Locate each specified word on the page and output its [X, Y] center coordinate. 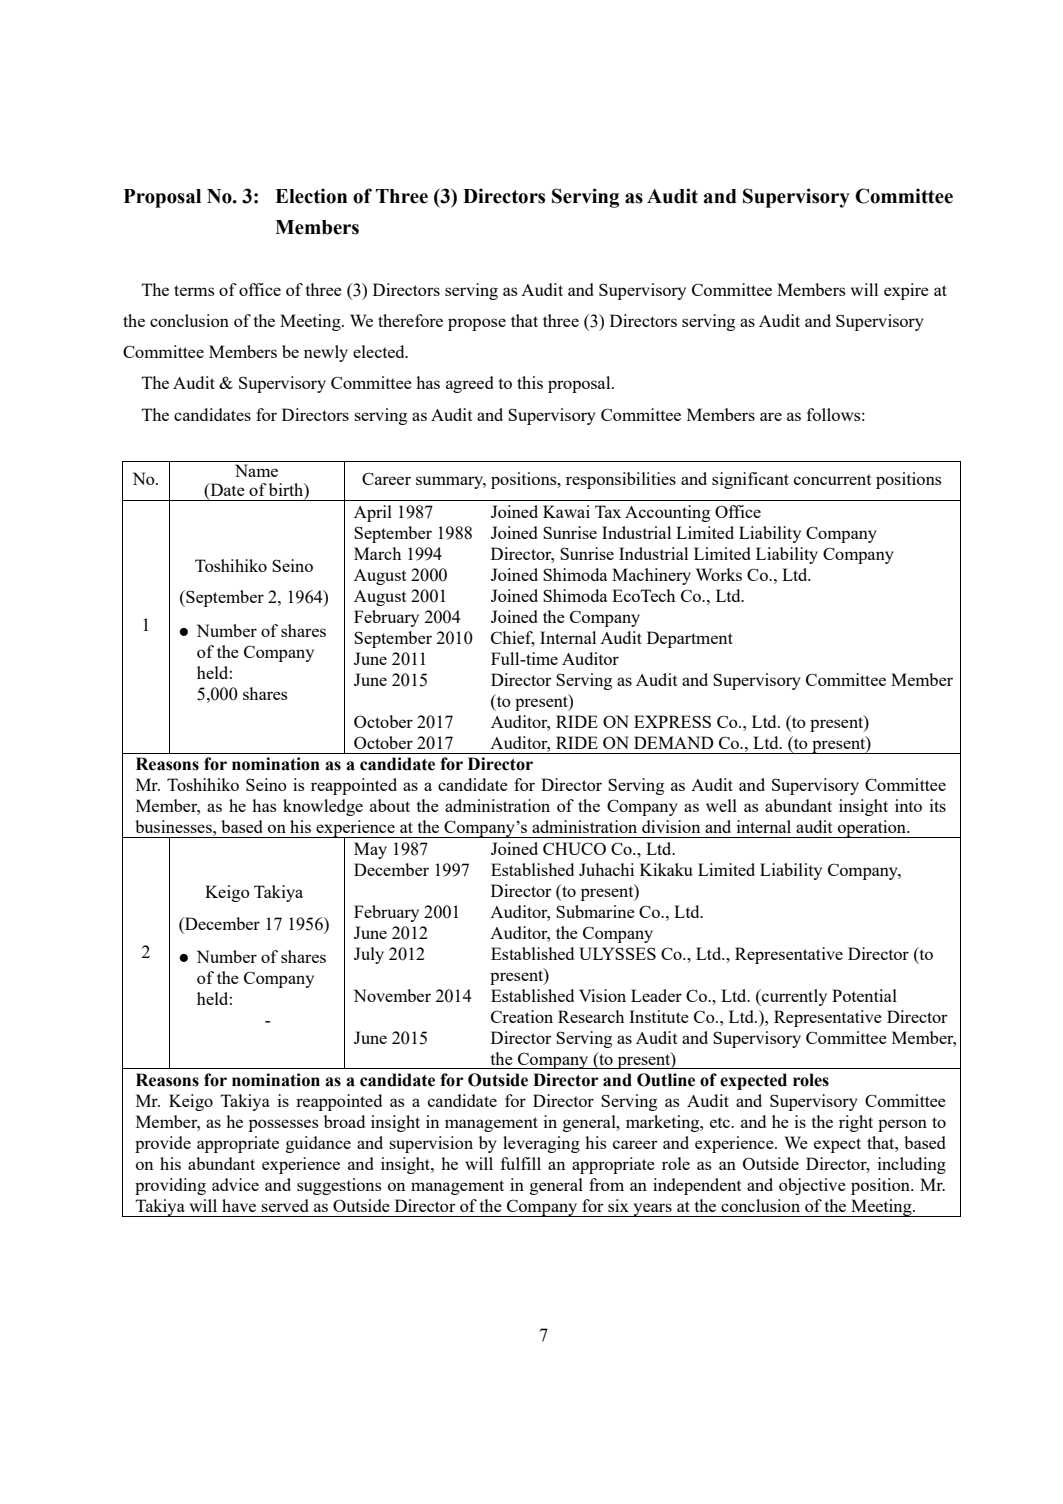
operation [872, 829]
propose [477, 324]
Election [311, 196]
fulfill [521, 1163]
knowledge [323, 807]
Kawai [566, 511]
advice [235, 1184]
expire [906, 291]
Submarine [595, 911]
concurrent [833, 479]
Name [256, 470]
